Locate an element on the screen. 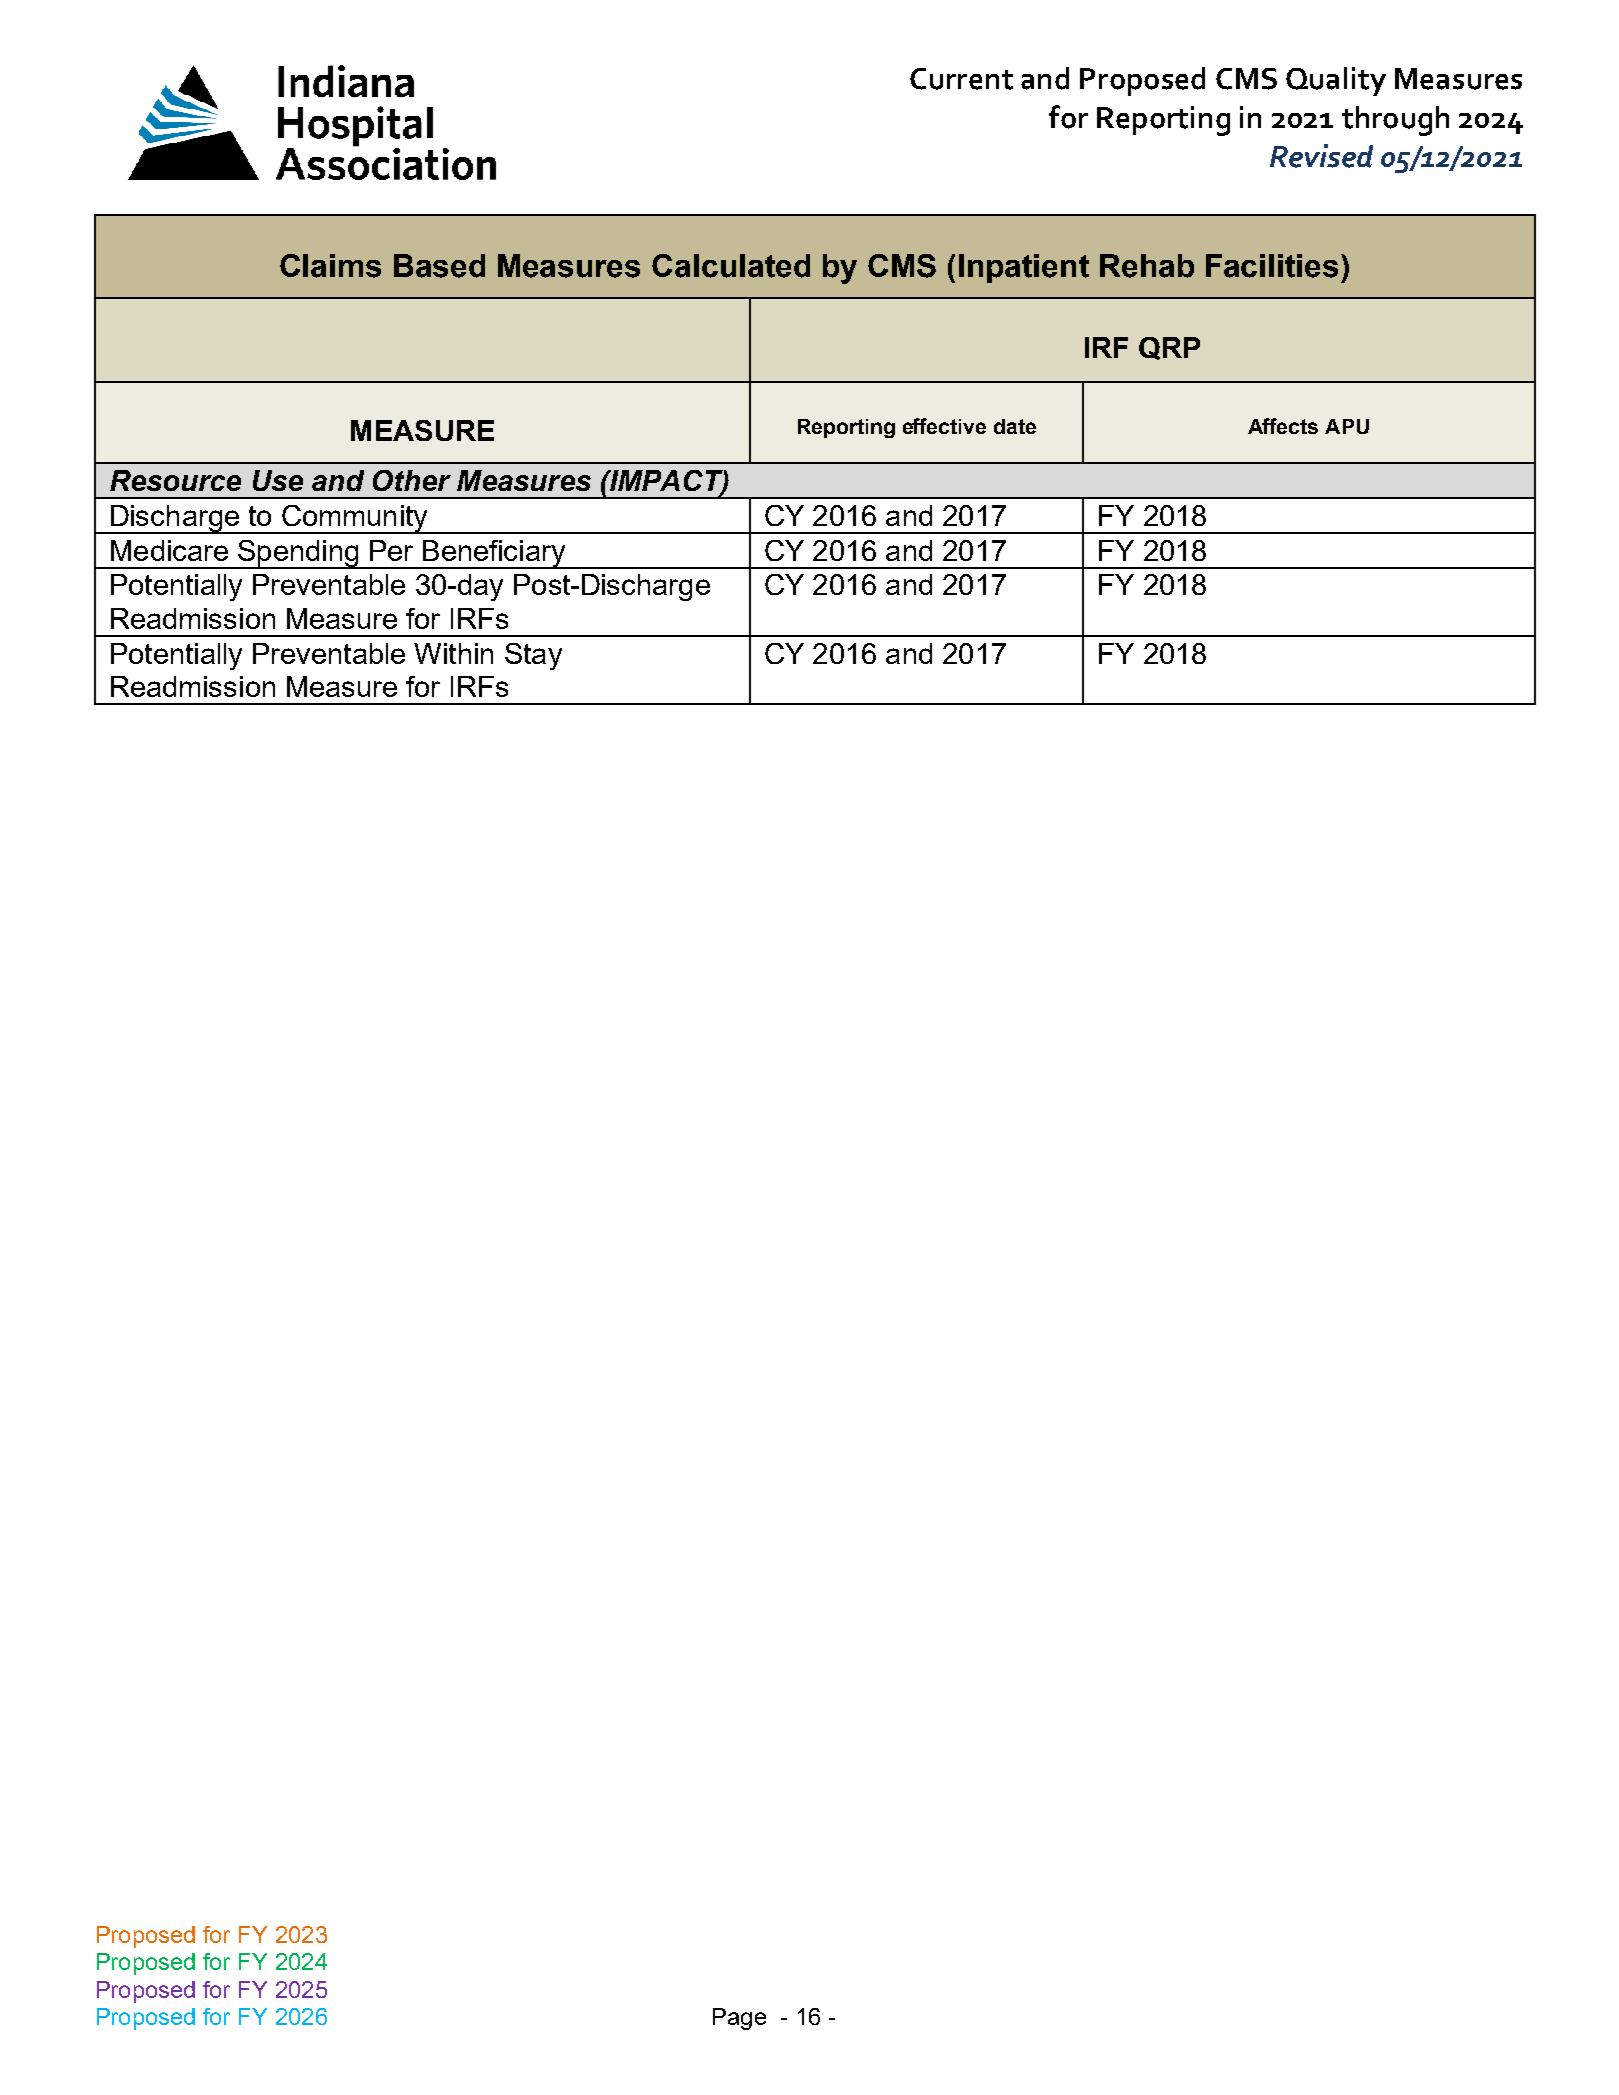  Stay is located at coordinates (533, 656).
